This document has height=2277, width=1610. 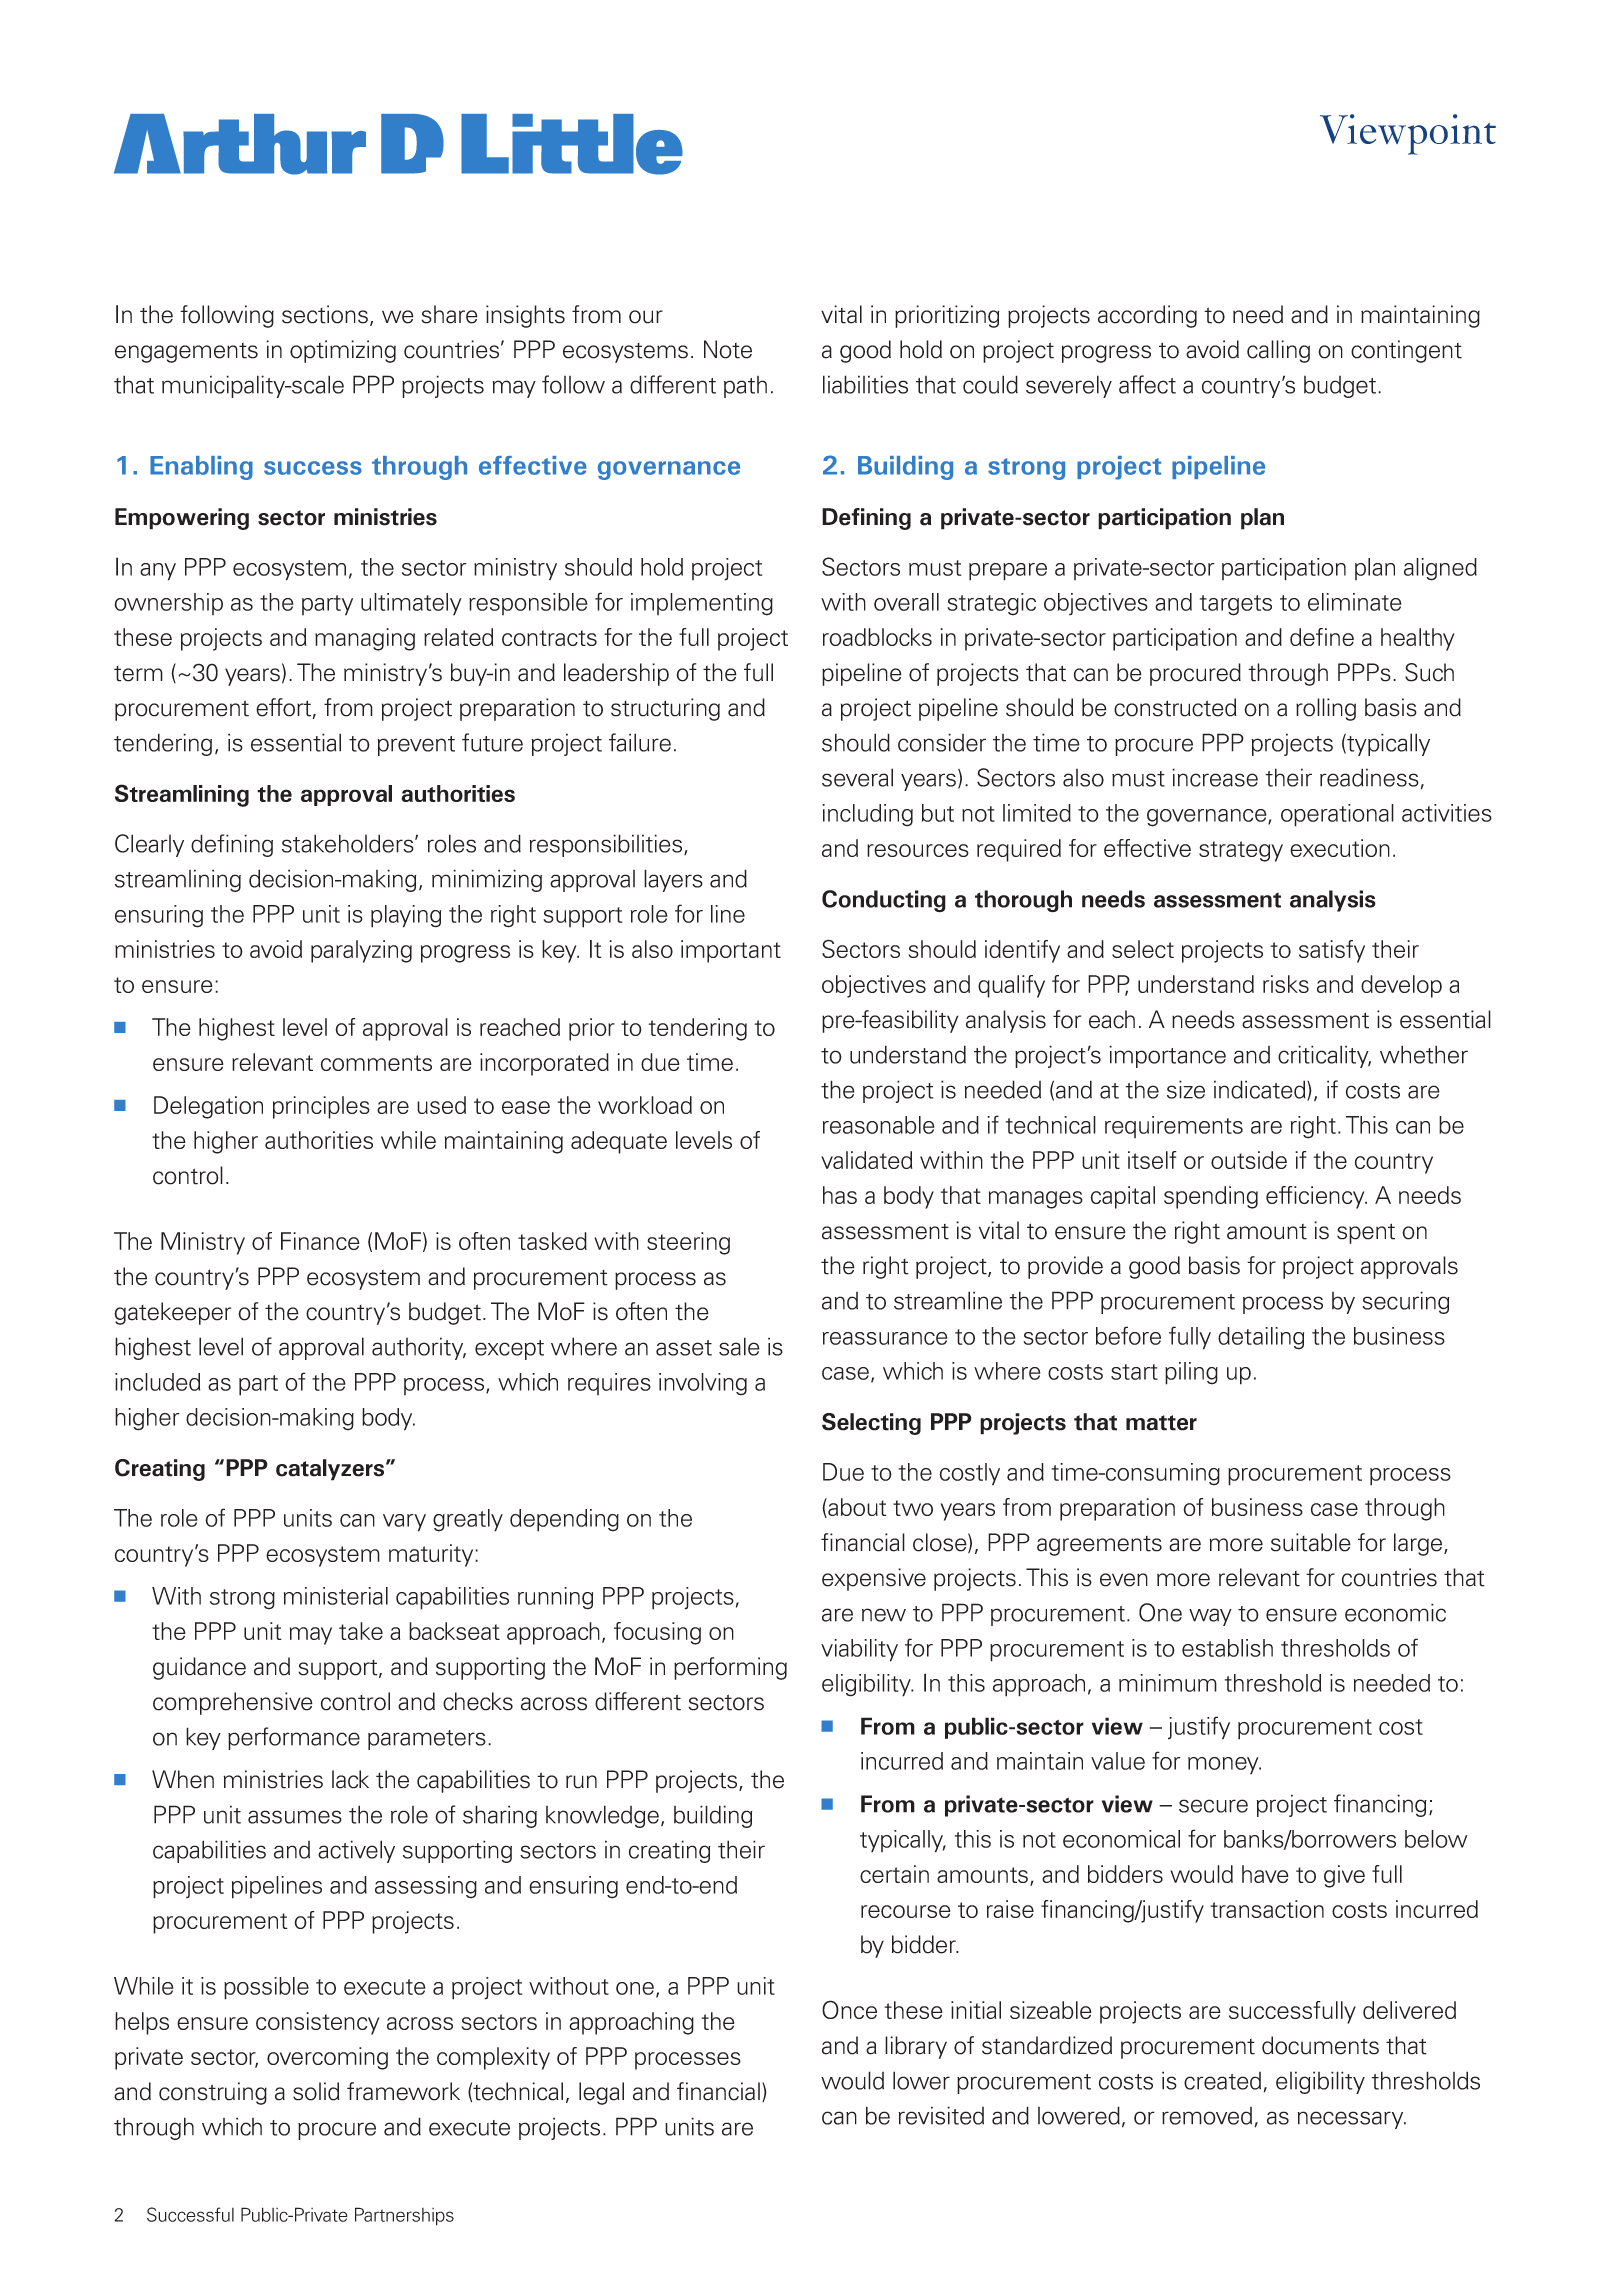 What do you see at coordinates (745, 387) in the document?
I see `path` at bounding box center [745, 387].
